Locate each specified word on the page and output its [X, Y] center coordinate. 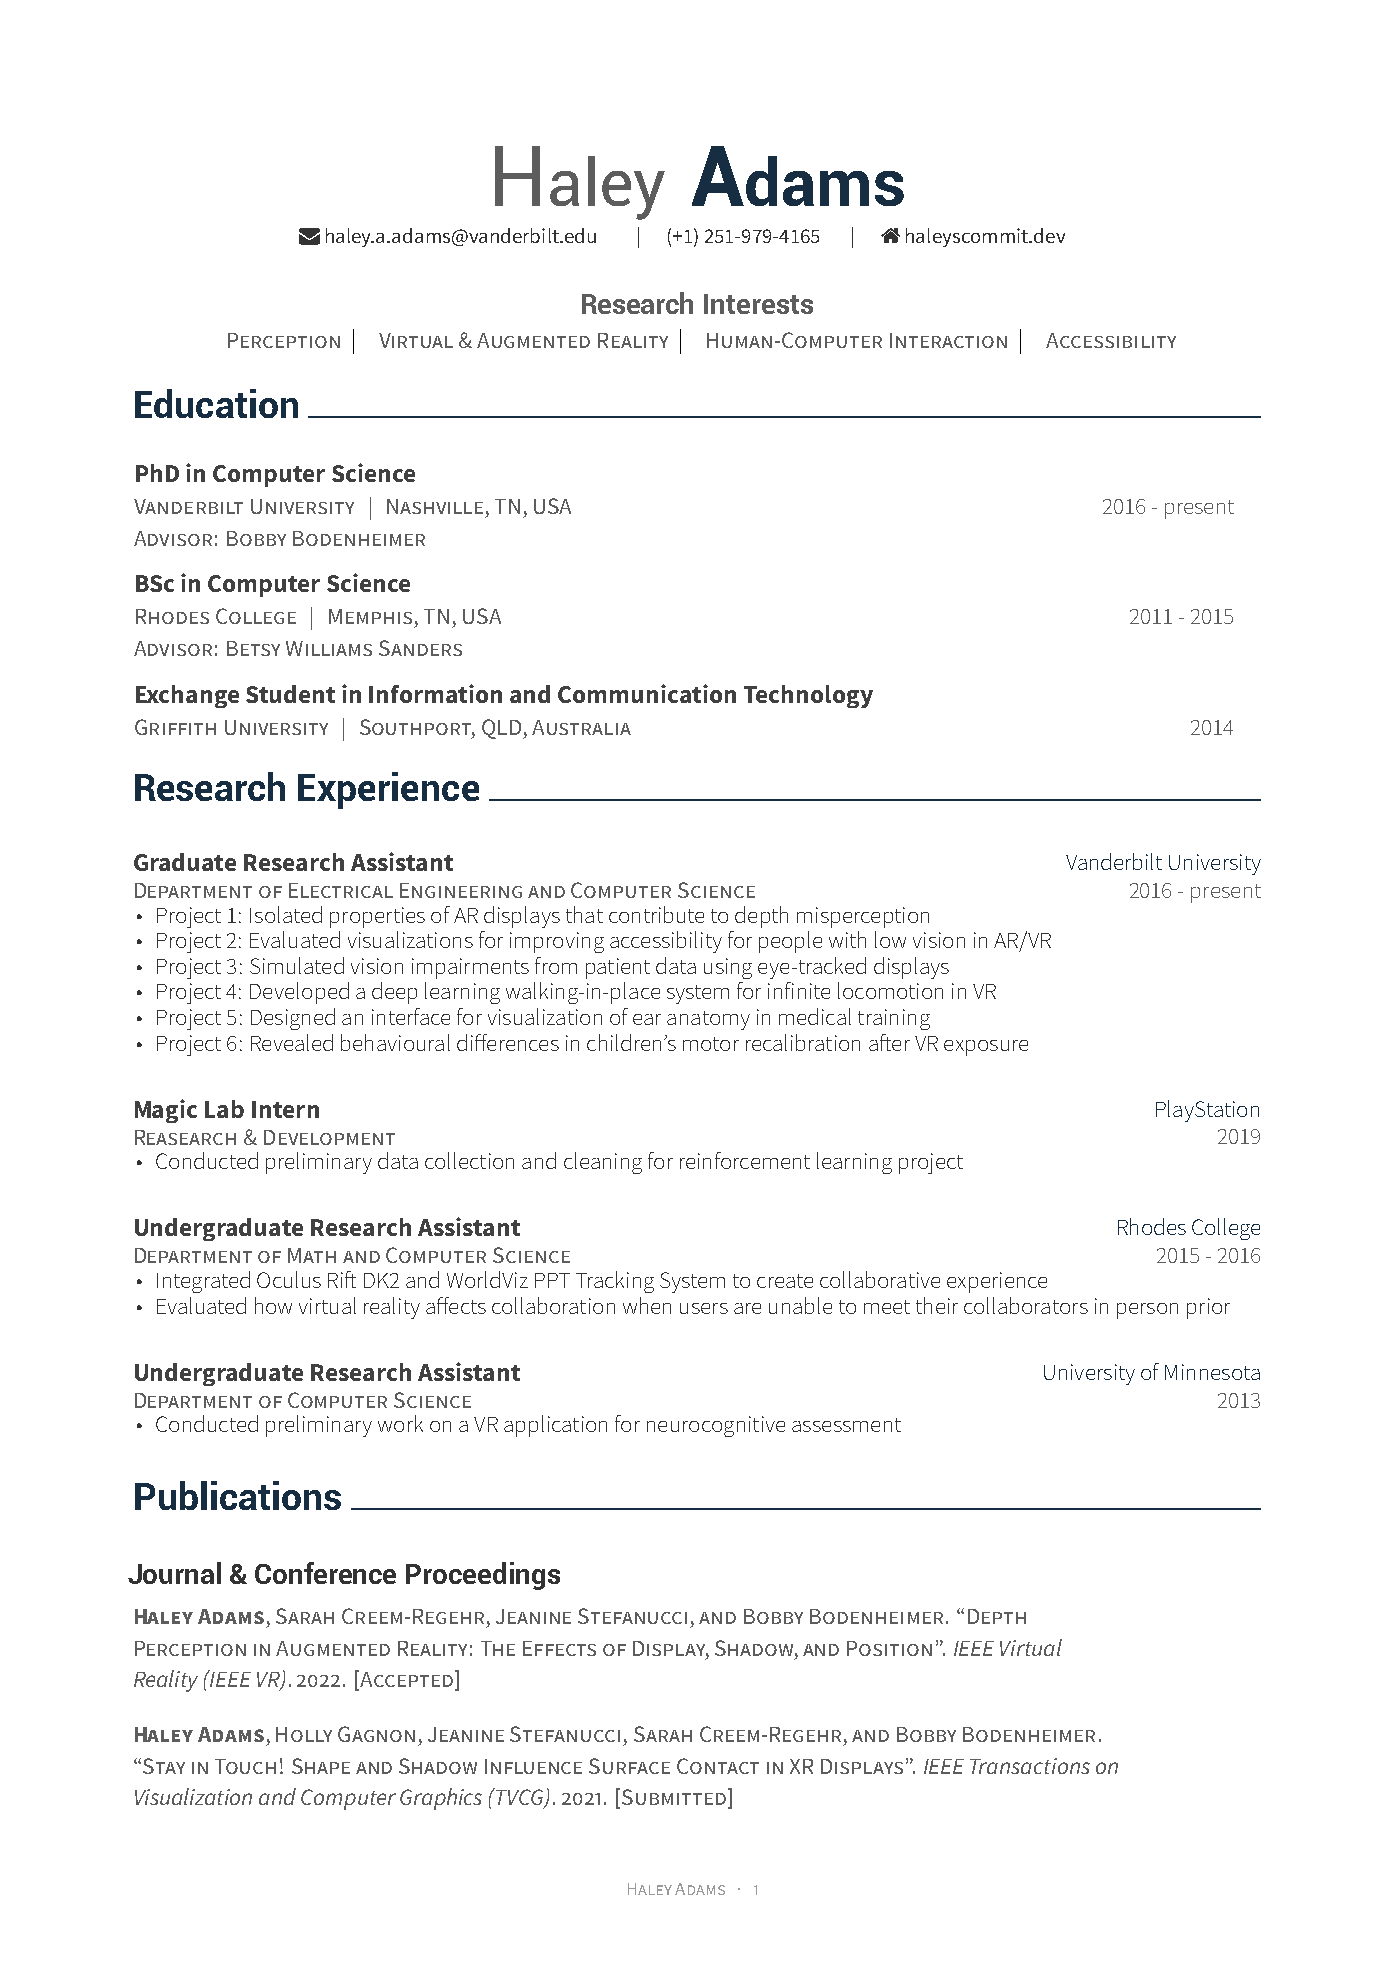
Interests [758, 304]
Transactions [1030, 1766]
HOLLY [304, 1734]
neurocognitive [716, 1426]
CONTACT [718, 1766]
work [400, 1423]
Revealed [292, 1042]
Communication [647, 693]
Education [216, 403]
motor [711, 1044]
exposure [986, 1048]
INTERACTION [948, 340]
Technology [808, 696]
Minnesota [1212, 1372]
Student [290, 694]
